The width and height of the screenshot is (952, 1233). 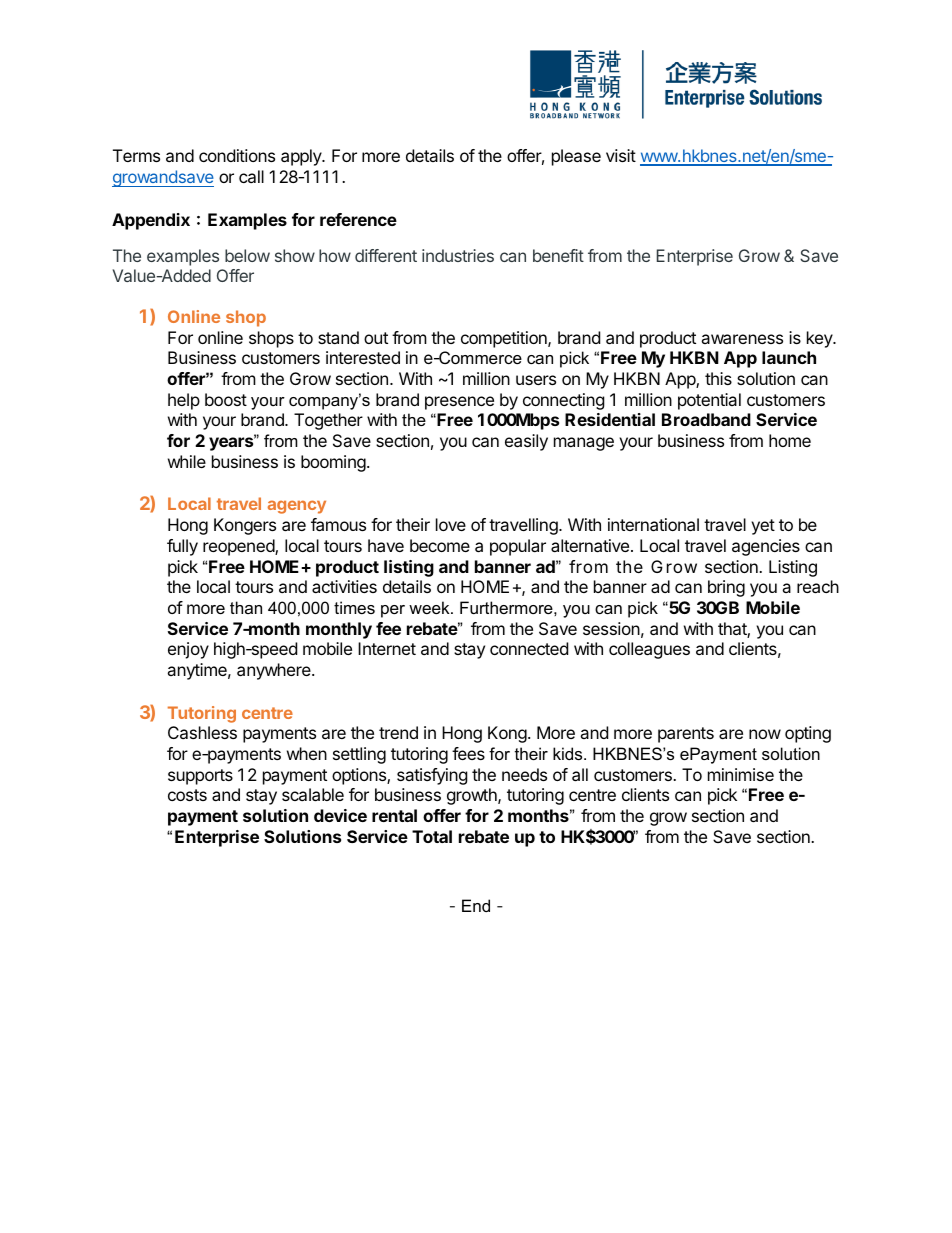 What do you see at coordinates (576, 157) in the screenshot?
I see `please` at bounding box center [576, 157].
